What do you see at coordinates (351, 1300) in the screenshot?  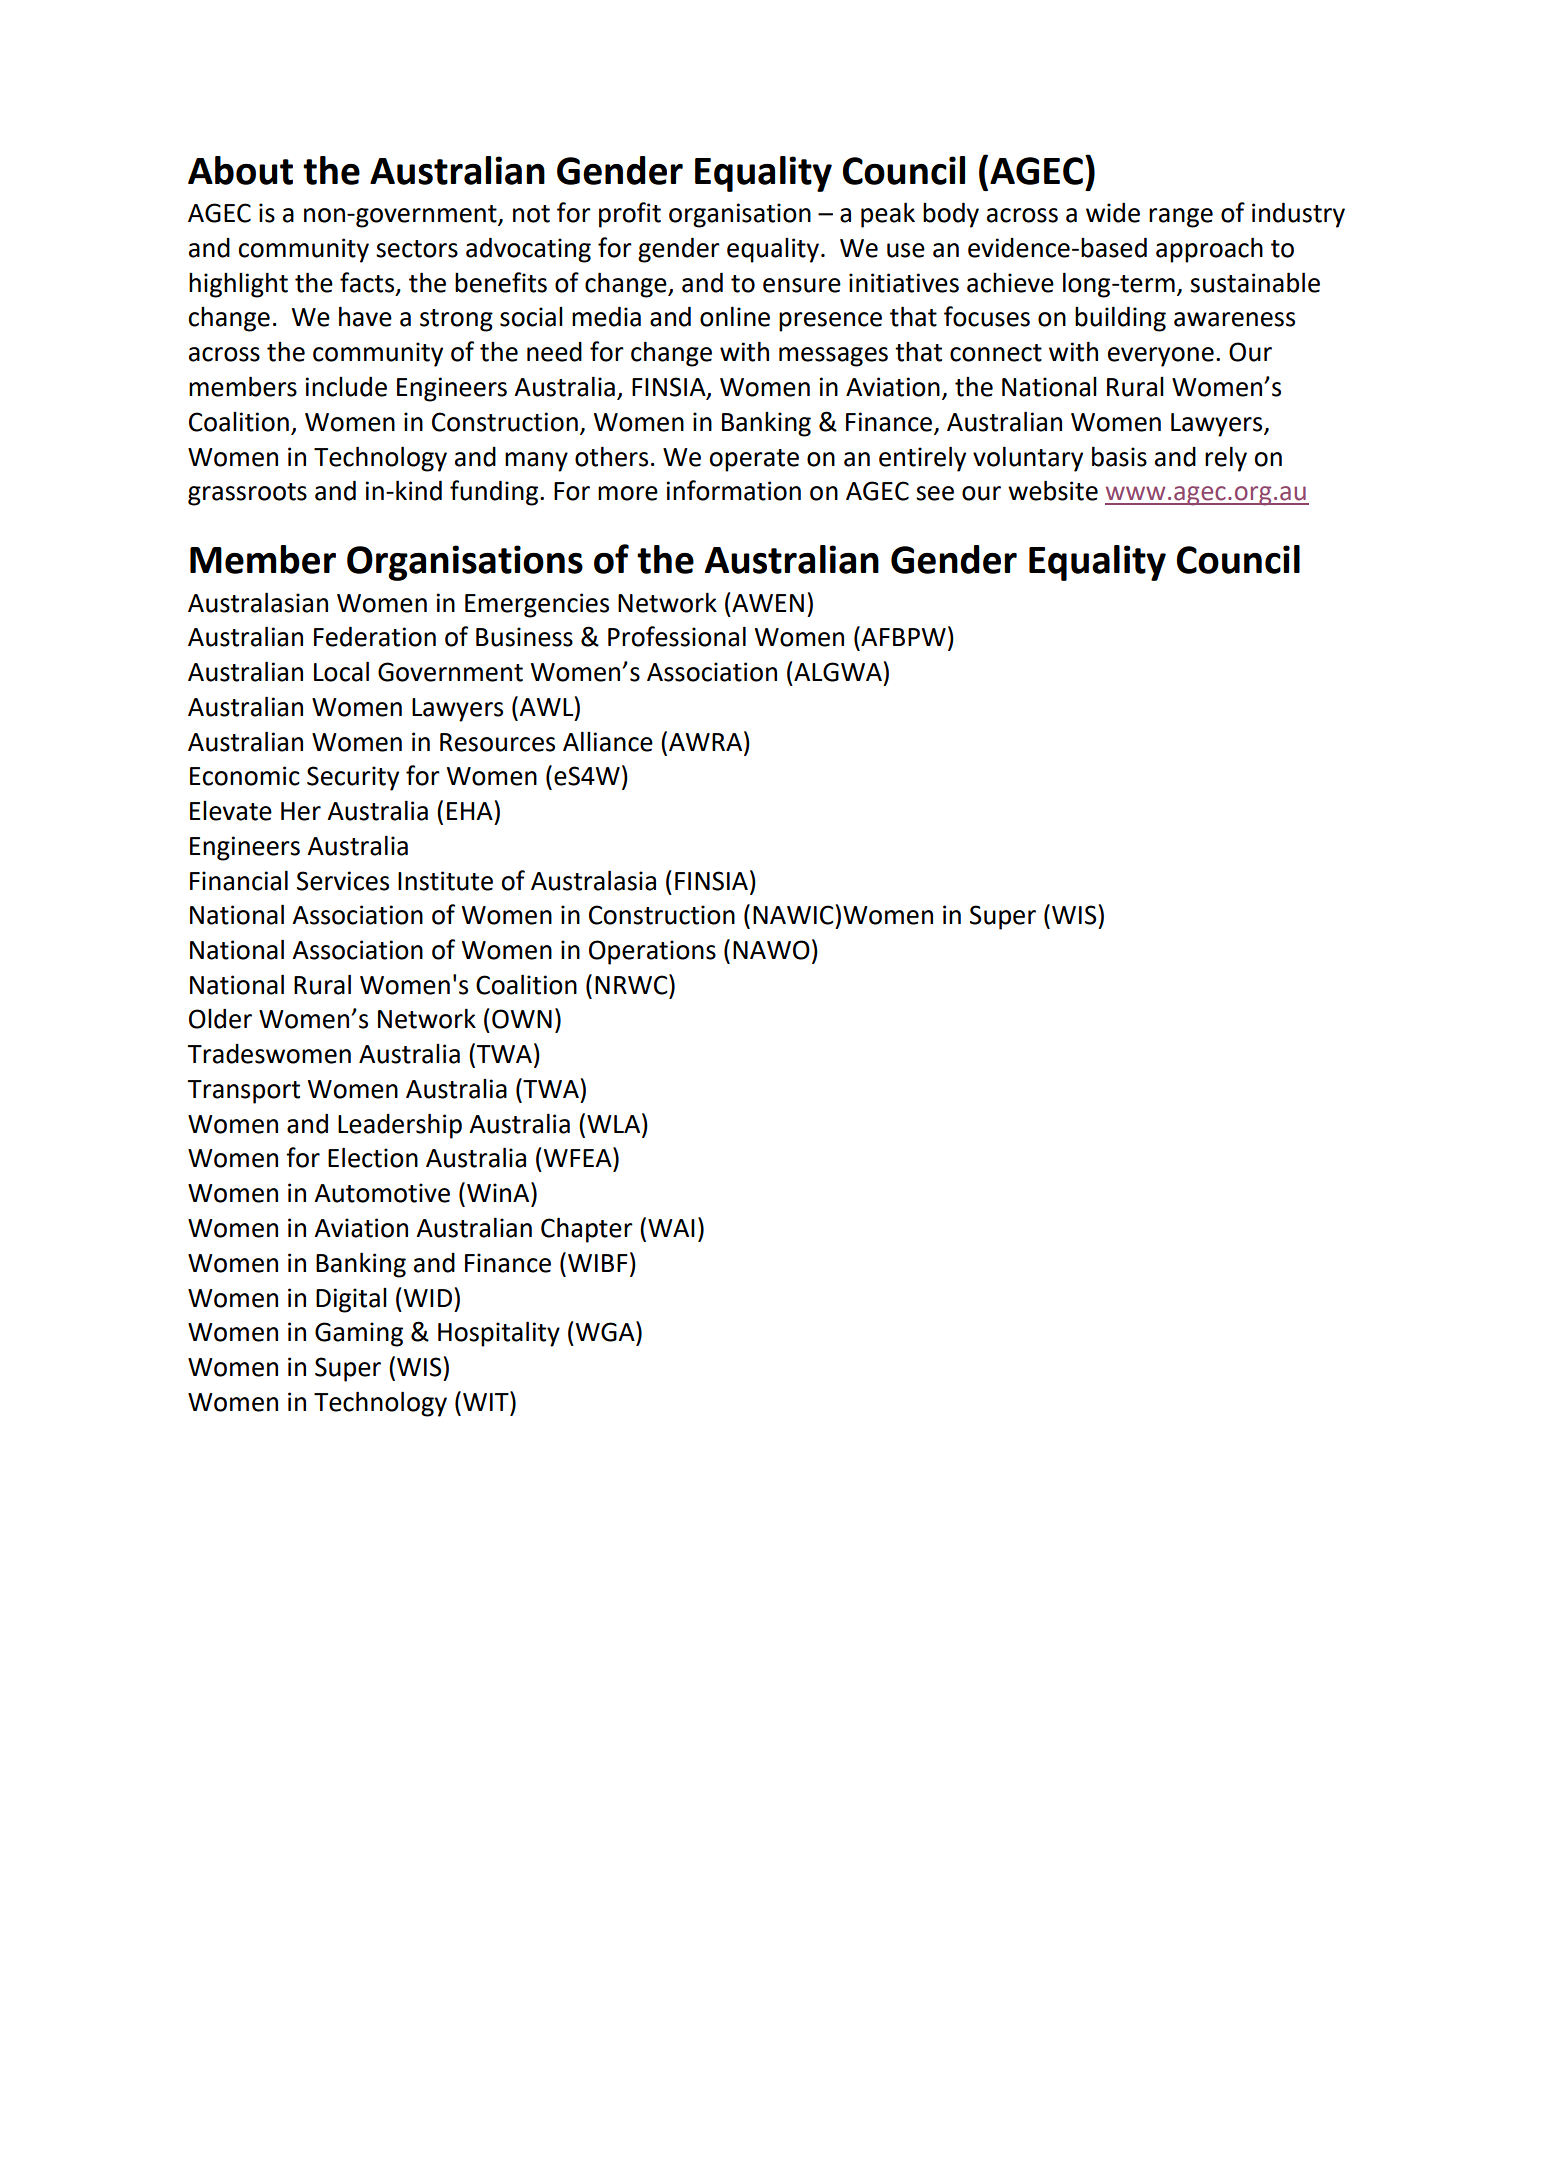 I see `Digital` at bounding box center [351, 1300].
